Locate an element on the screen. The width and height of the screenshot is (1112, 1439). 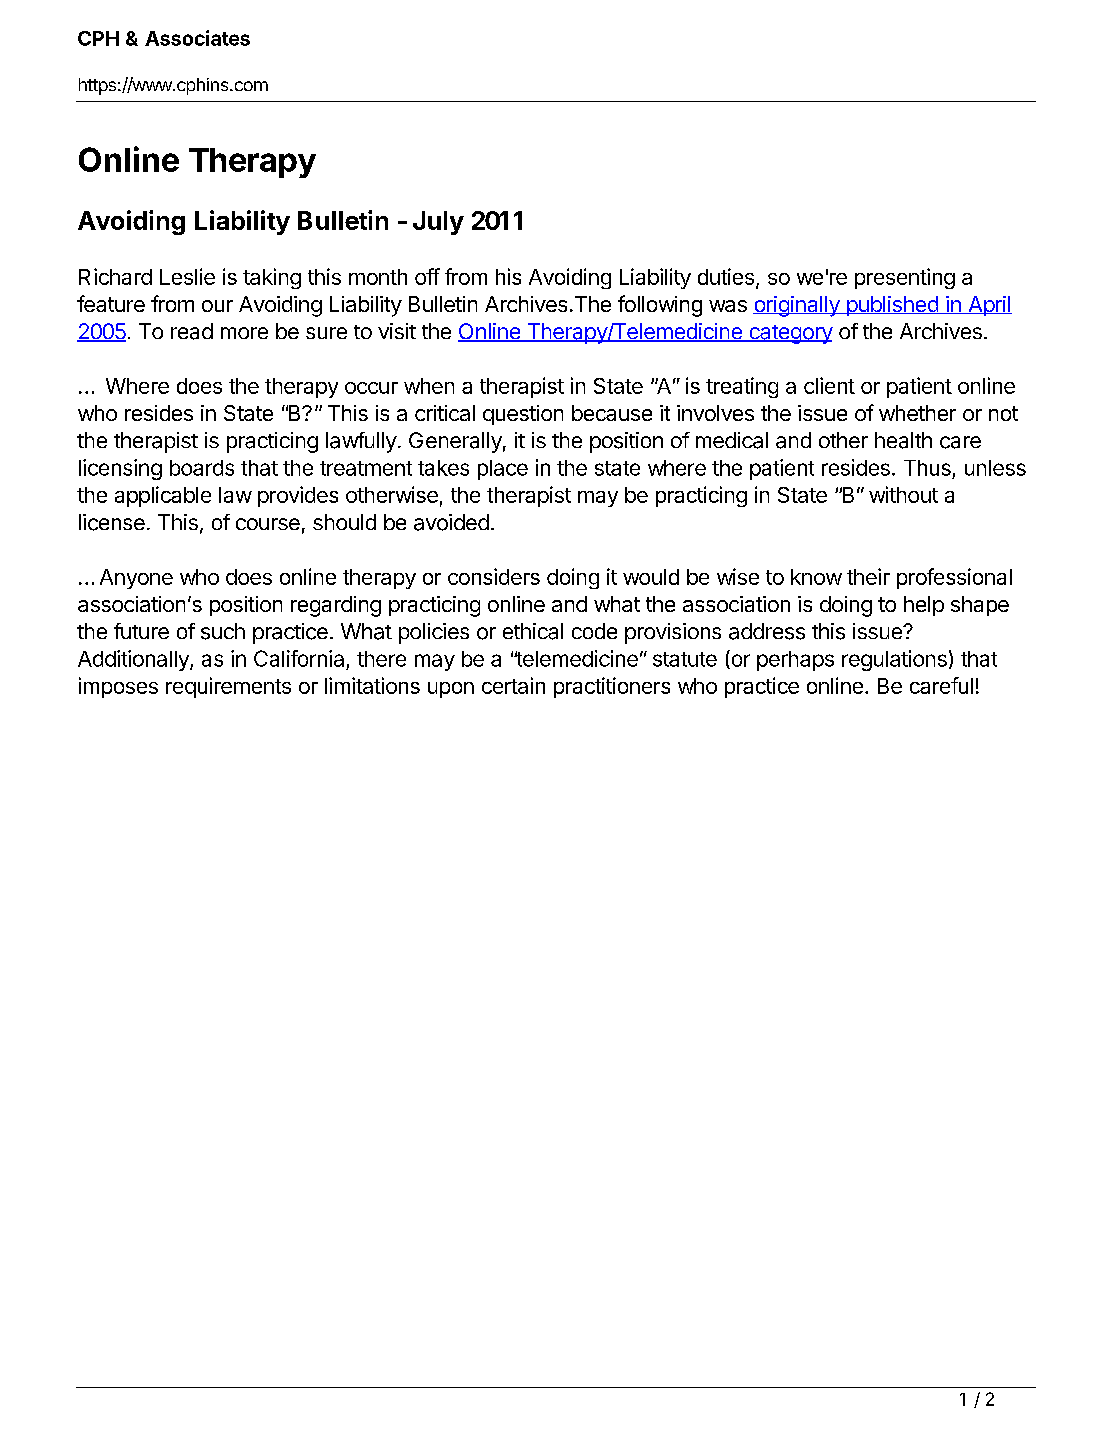
client is located at coordinates (829, 385).
